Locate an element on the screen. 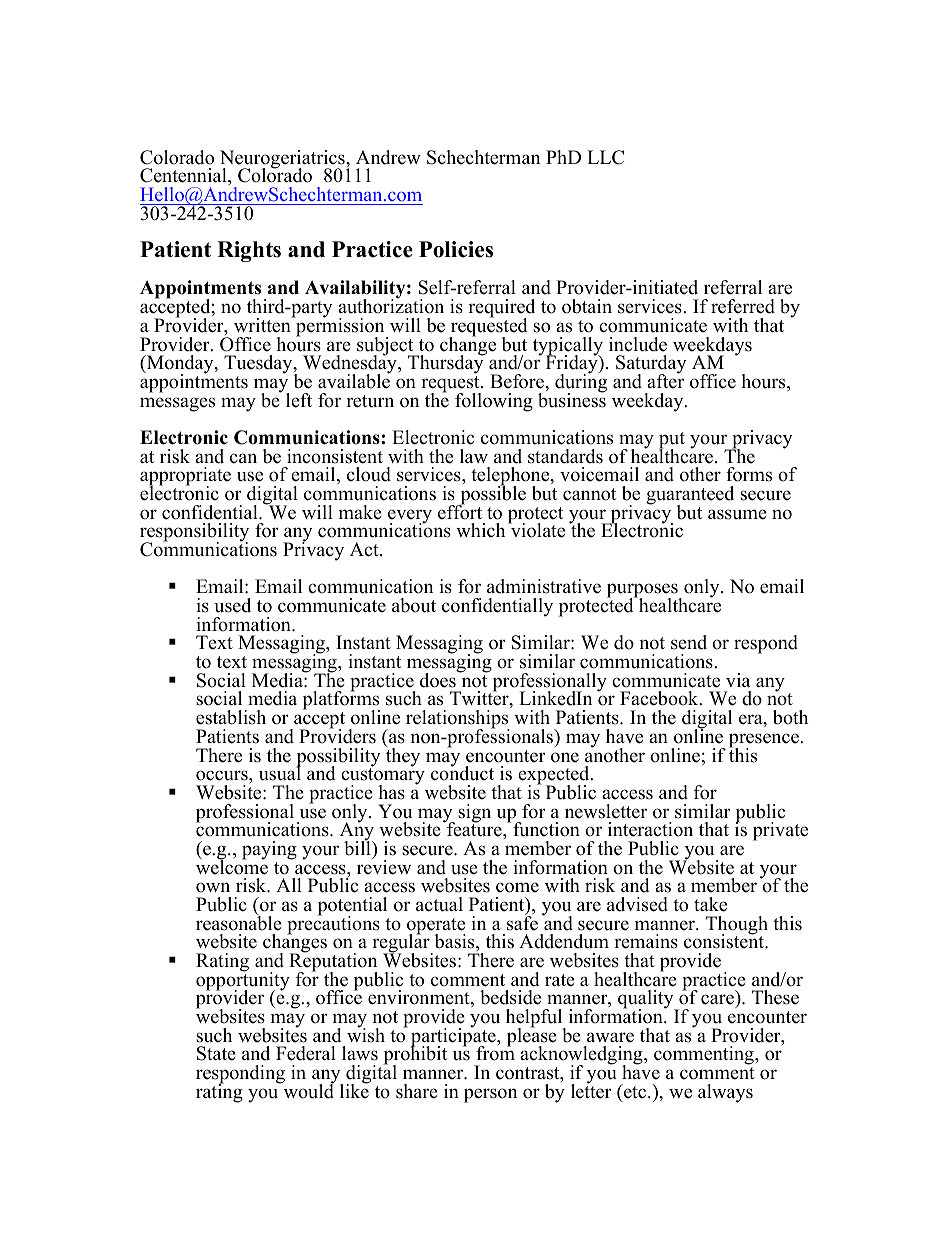 The image size is (952, 1233). about is located at coordinates (414, 605).
